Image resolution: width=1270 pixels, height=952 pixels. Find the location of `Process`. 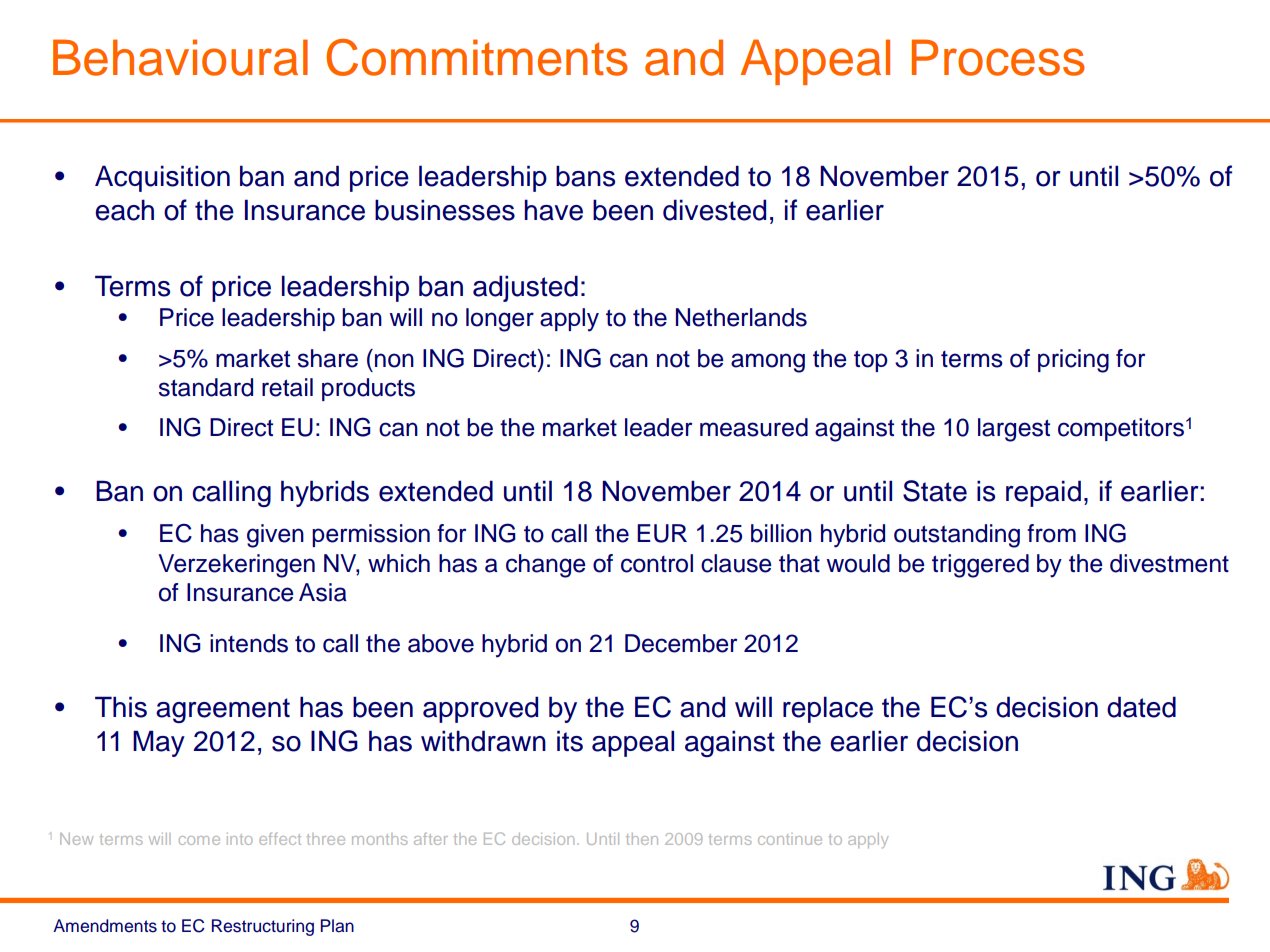

Process is located at coordinates (998, 57).
